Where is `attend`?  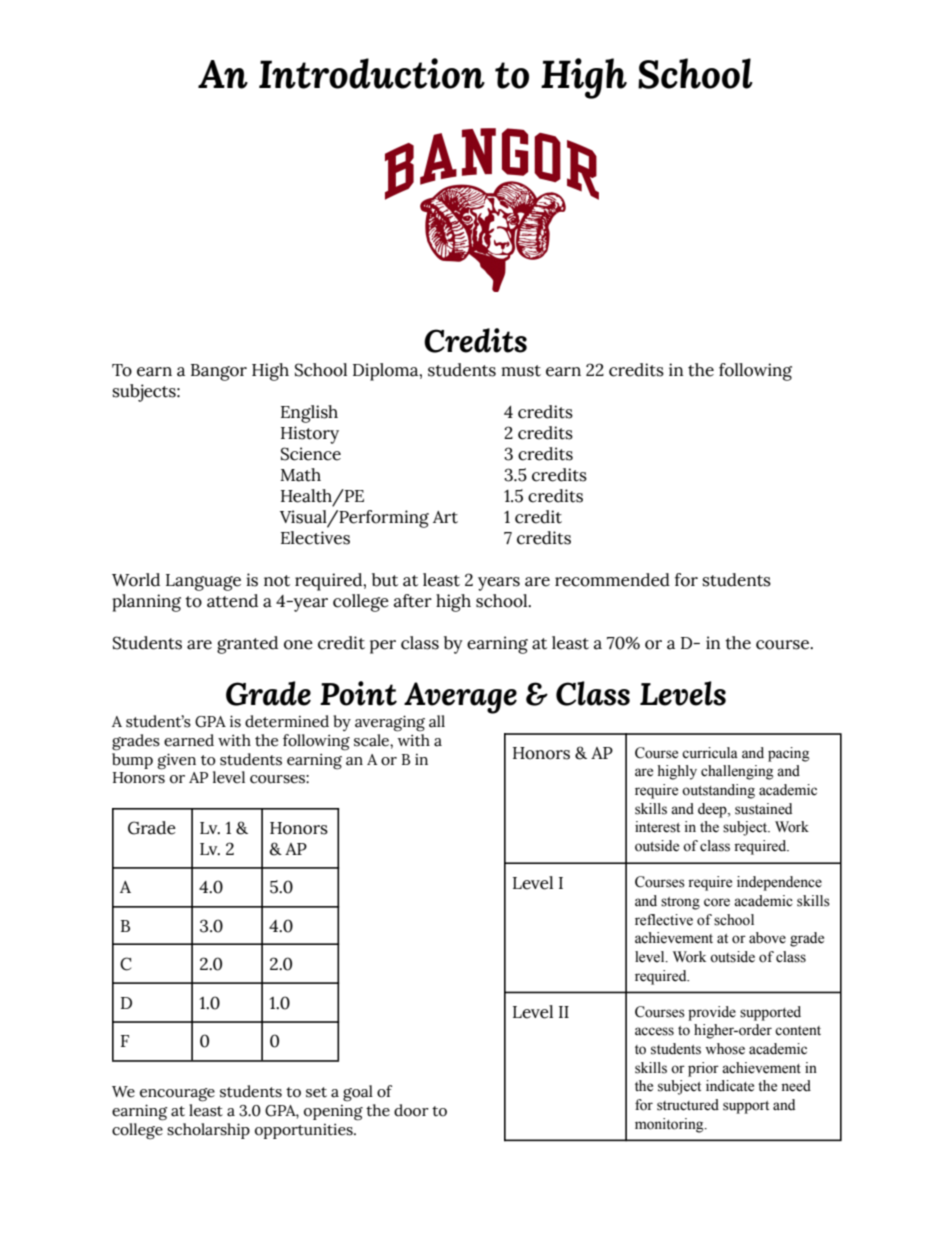 attend is located at coordinates (232, 601).
